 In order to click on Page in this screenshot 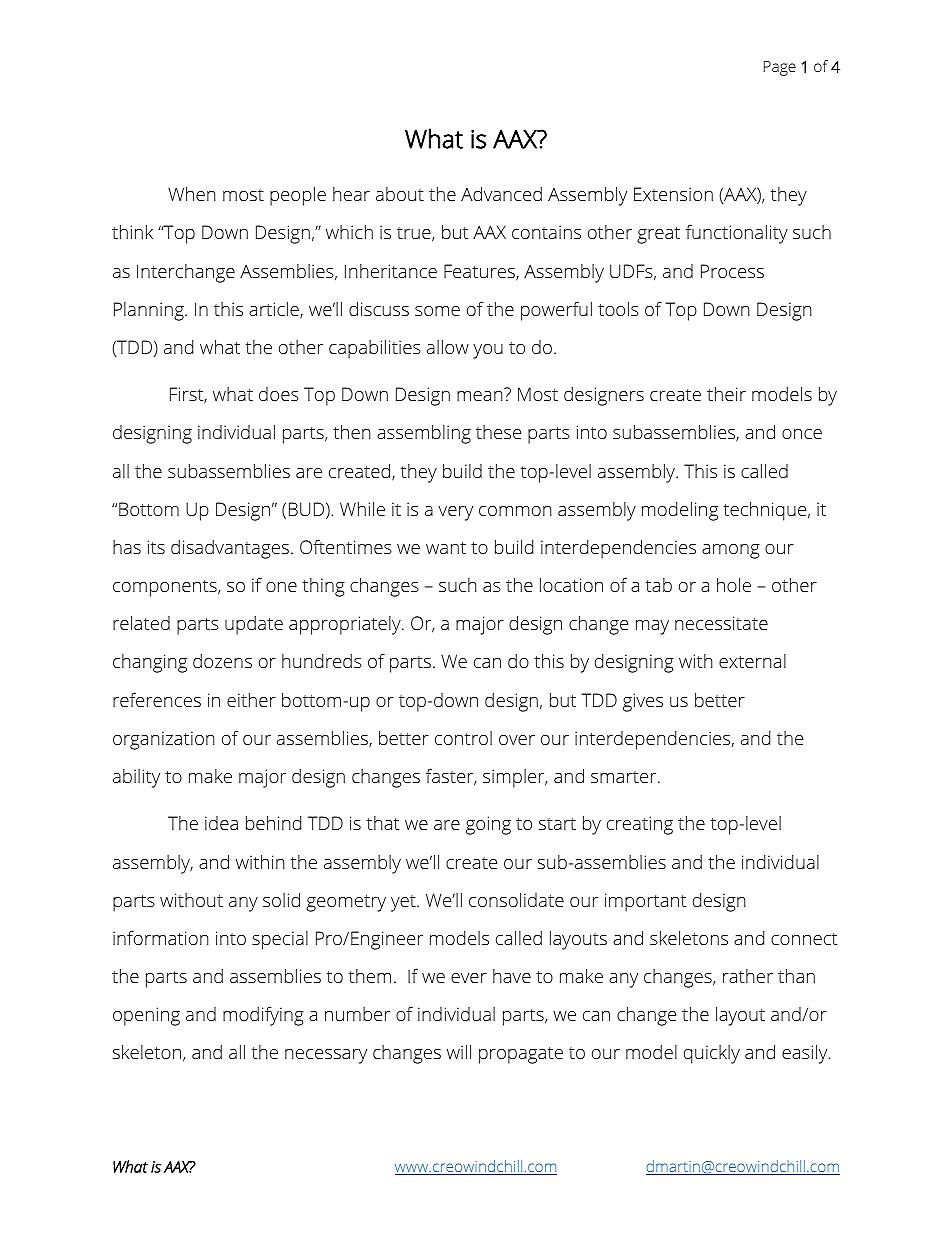, I will do `click(780, 68)`.
